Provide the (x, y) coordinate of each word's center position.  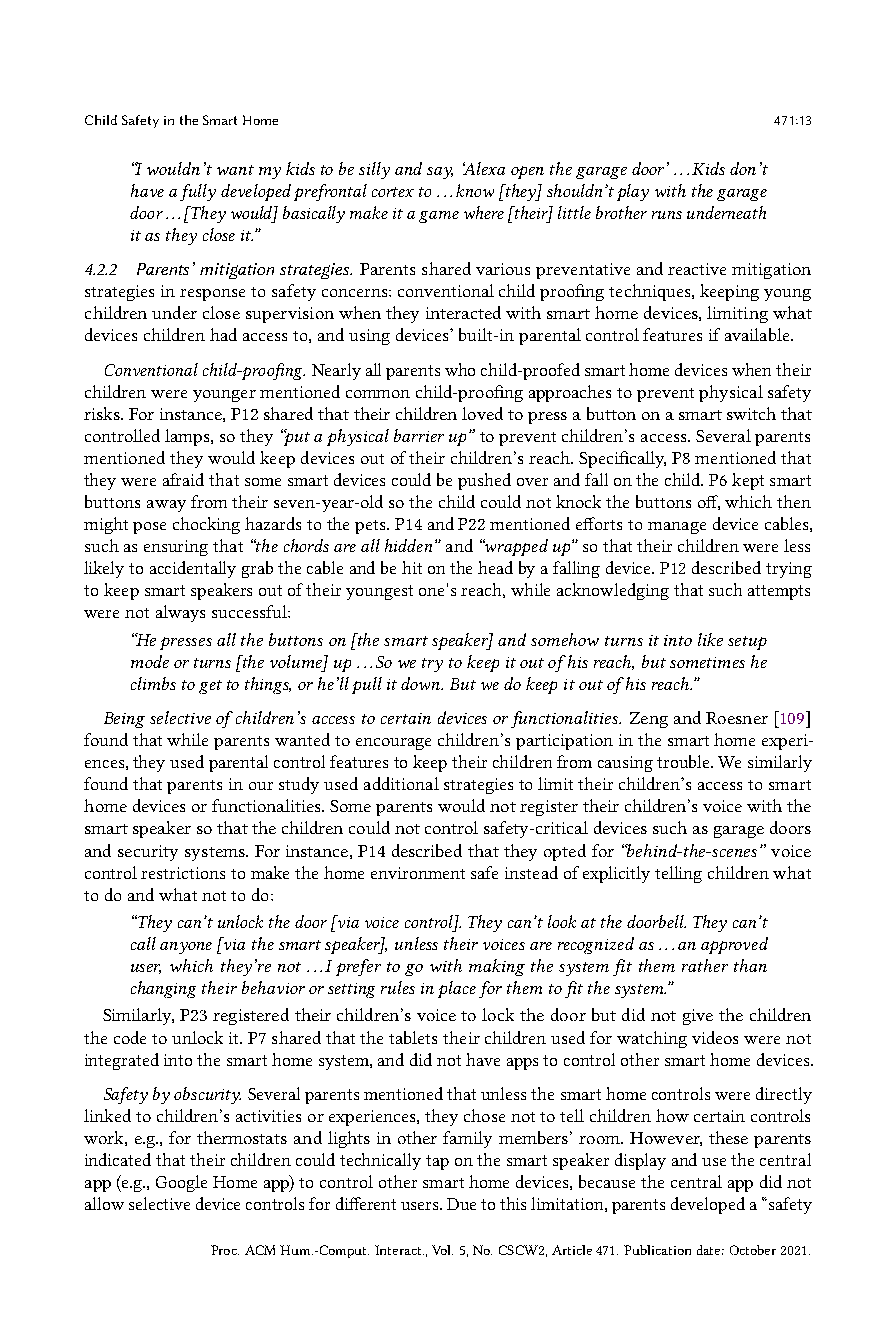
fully (198, 192)
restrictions (183, 873)
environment (418, 873)
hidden (408, 545)
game (439, 217)
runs (667, 215)
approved (734, 945)
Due (461, 1204)
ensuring (176, 548)
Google (181, 1183)
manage (677, 528)
